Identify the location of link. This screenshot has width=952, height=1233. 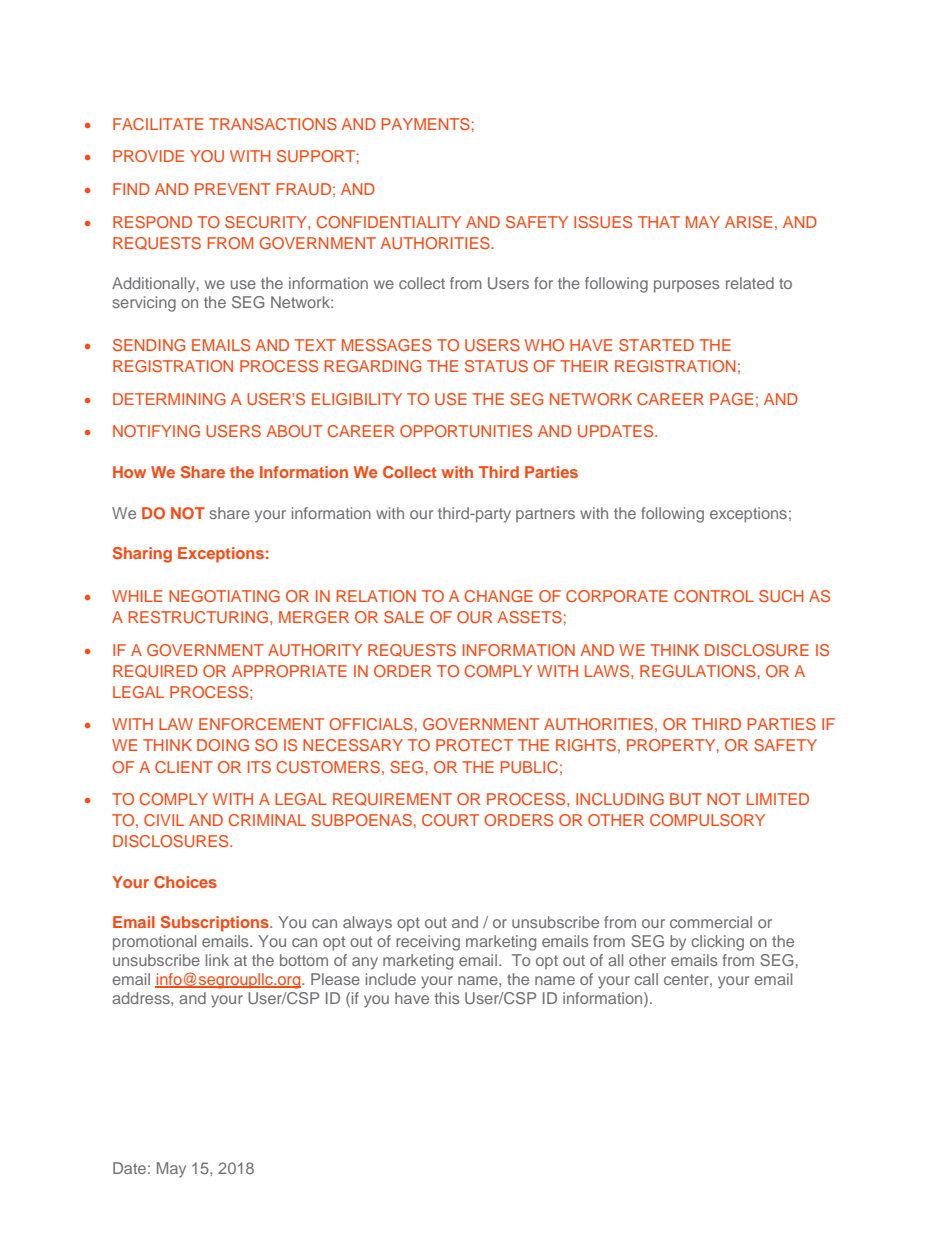
(217, 960).
